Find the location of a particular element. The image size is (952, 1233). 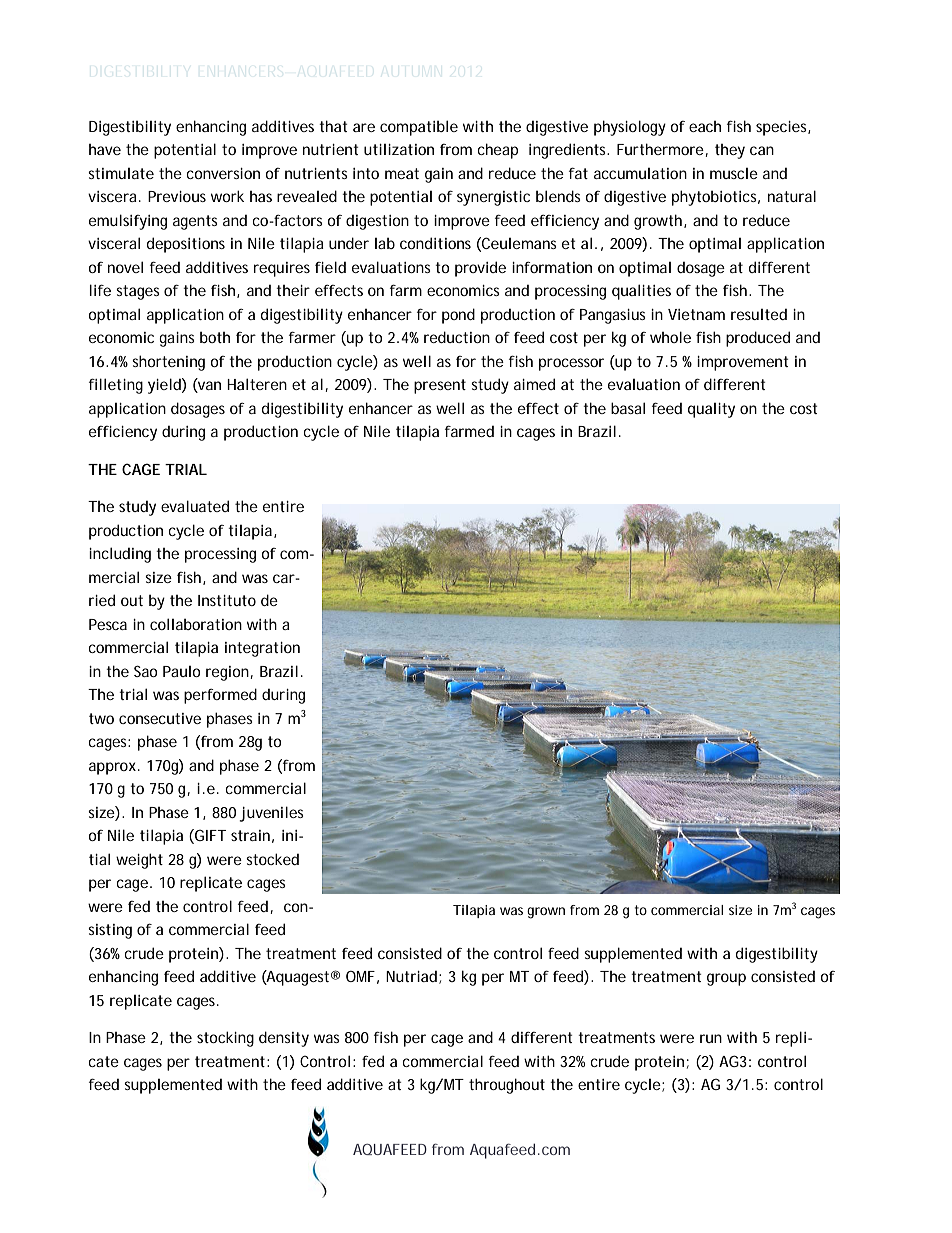

quality is located at coordinates (711, 410).
